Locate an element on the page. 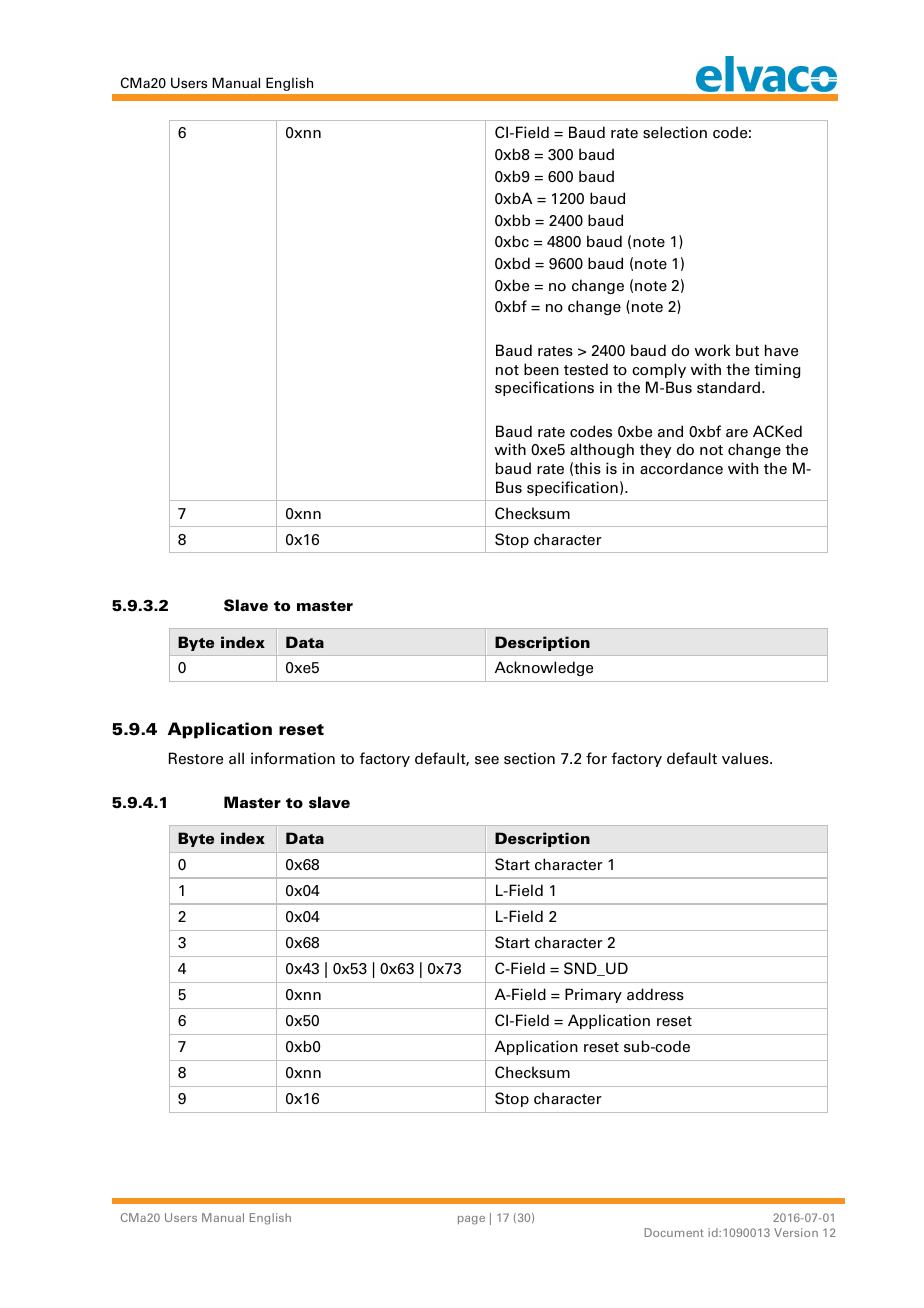  although is located at coordinates (602, 450).
